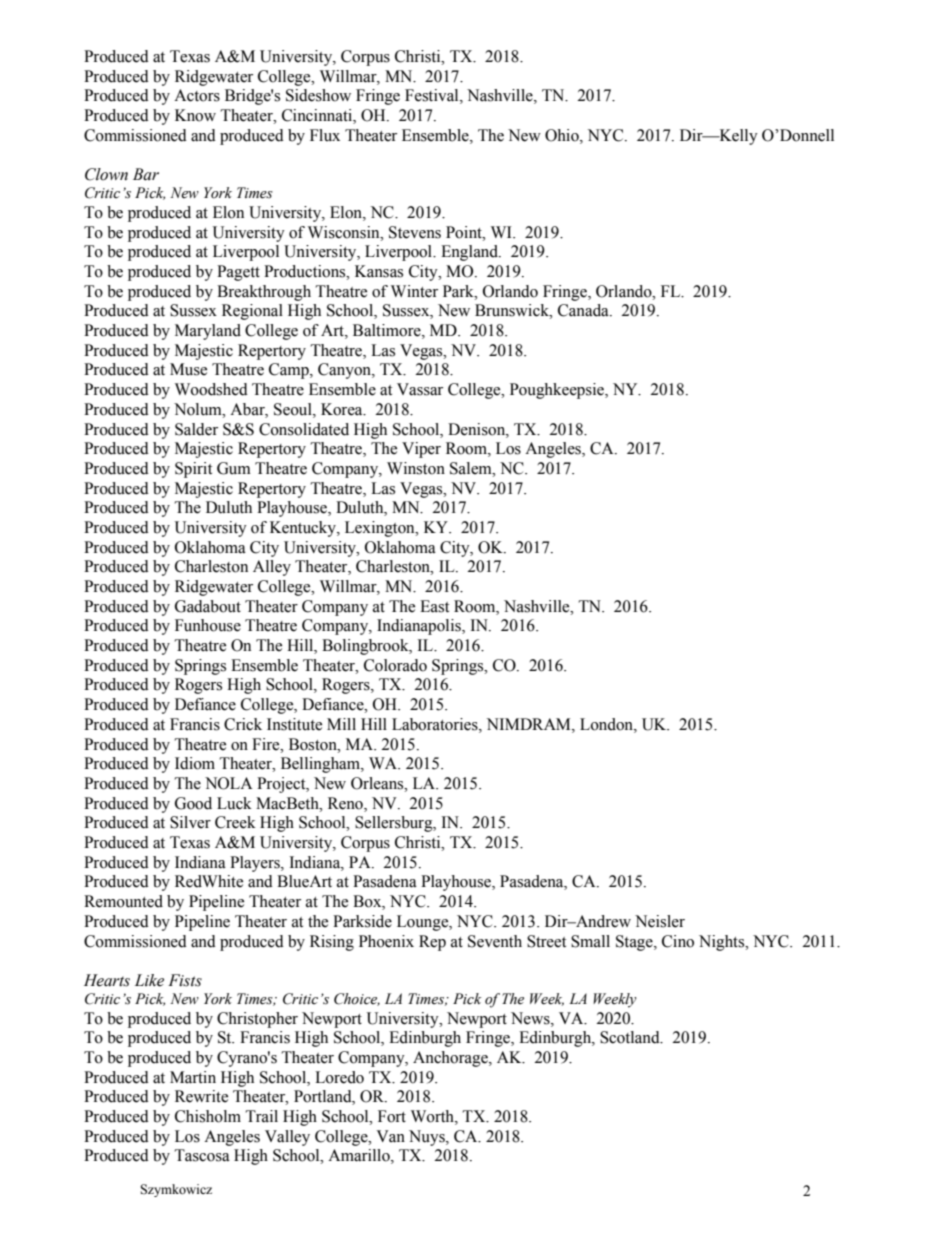 This page has height=1233, width=952. Describe the element at coordinates (420, 389) in the page. I see `Vassar` at that location.
